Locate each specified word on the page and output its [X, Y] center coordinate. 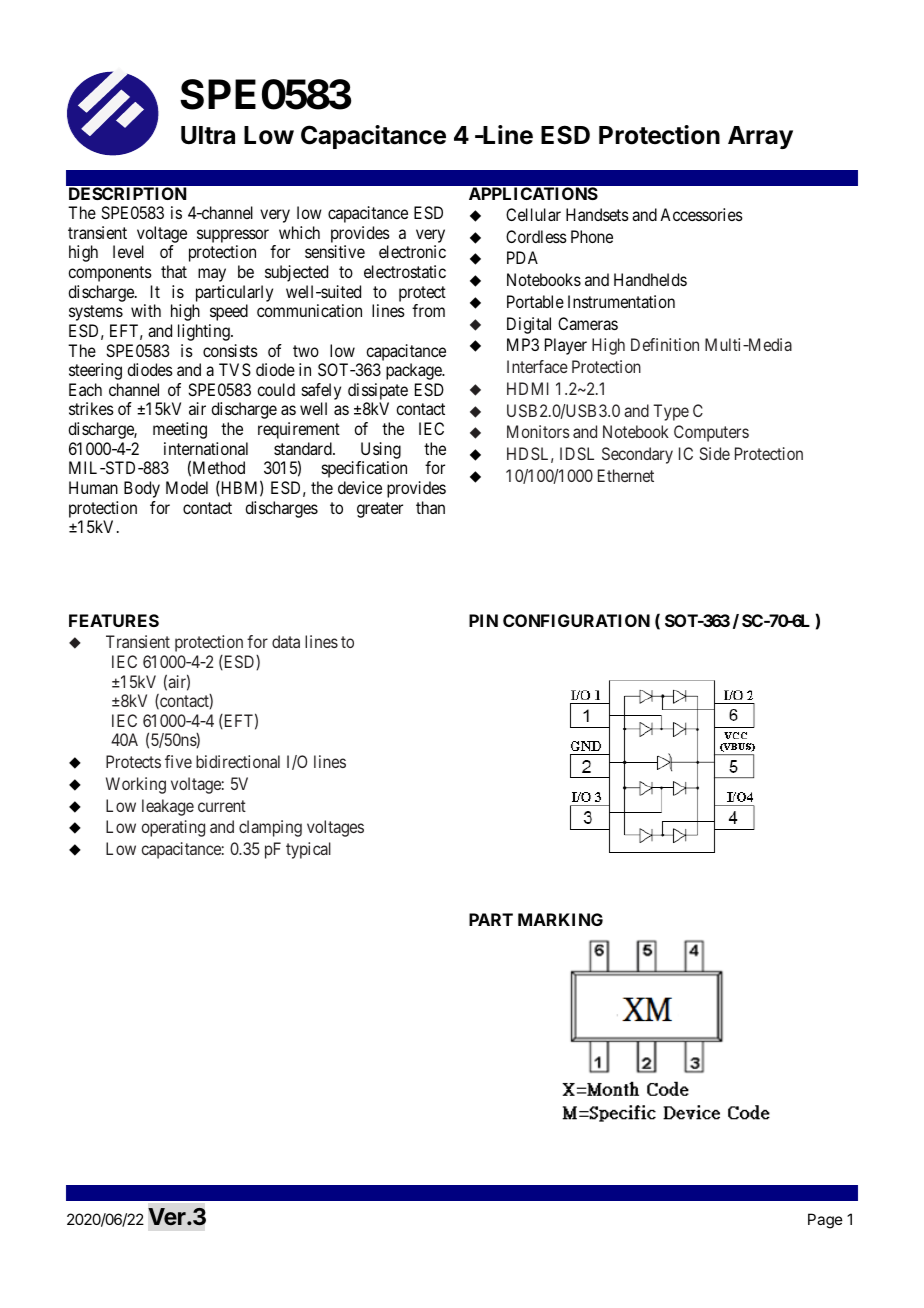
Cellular [533, 214]
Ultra [208, 135]
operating [173, 828]
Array [760, 137]
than [430, 507]
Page [825, 1221]
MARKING [560, 919]
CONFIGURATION [576, 620]
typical [308, 850]
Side [715, 453]
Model [187, 487]
